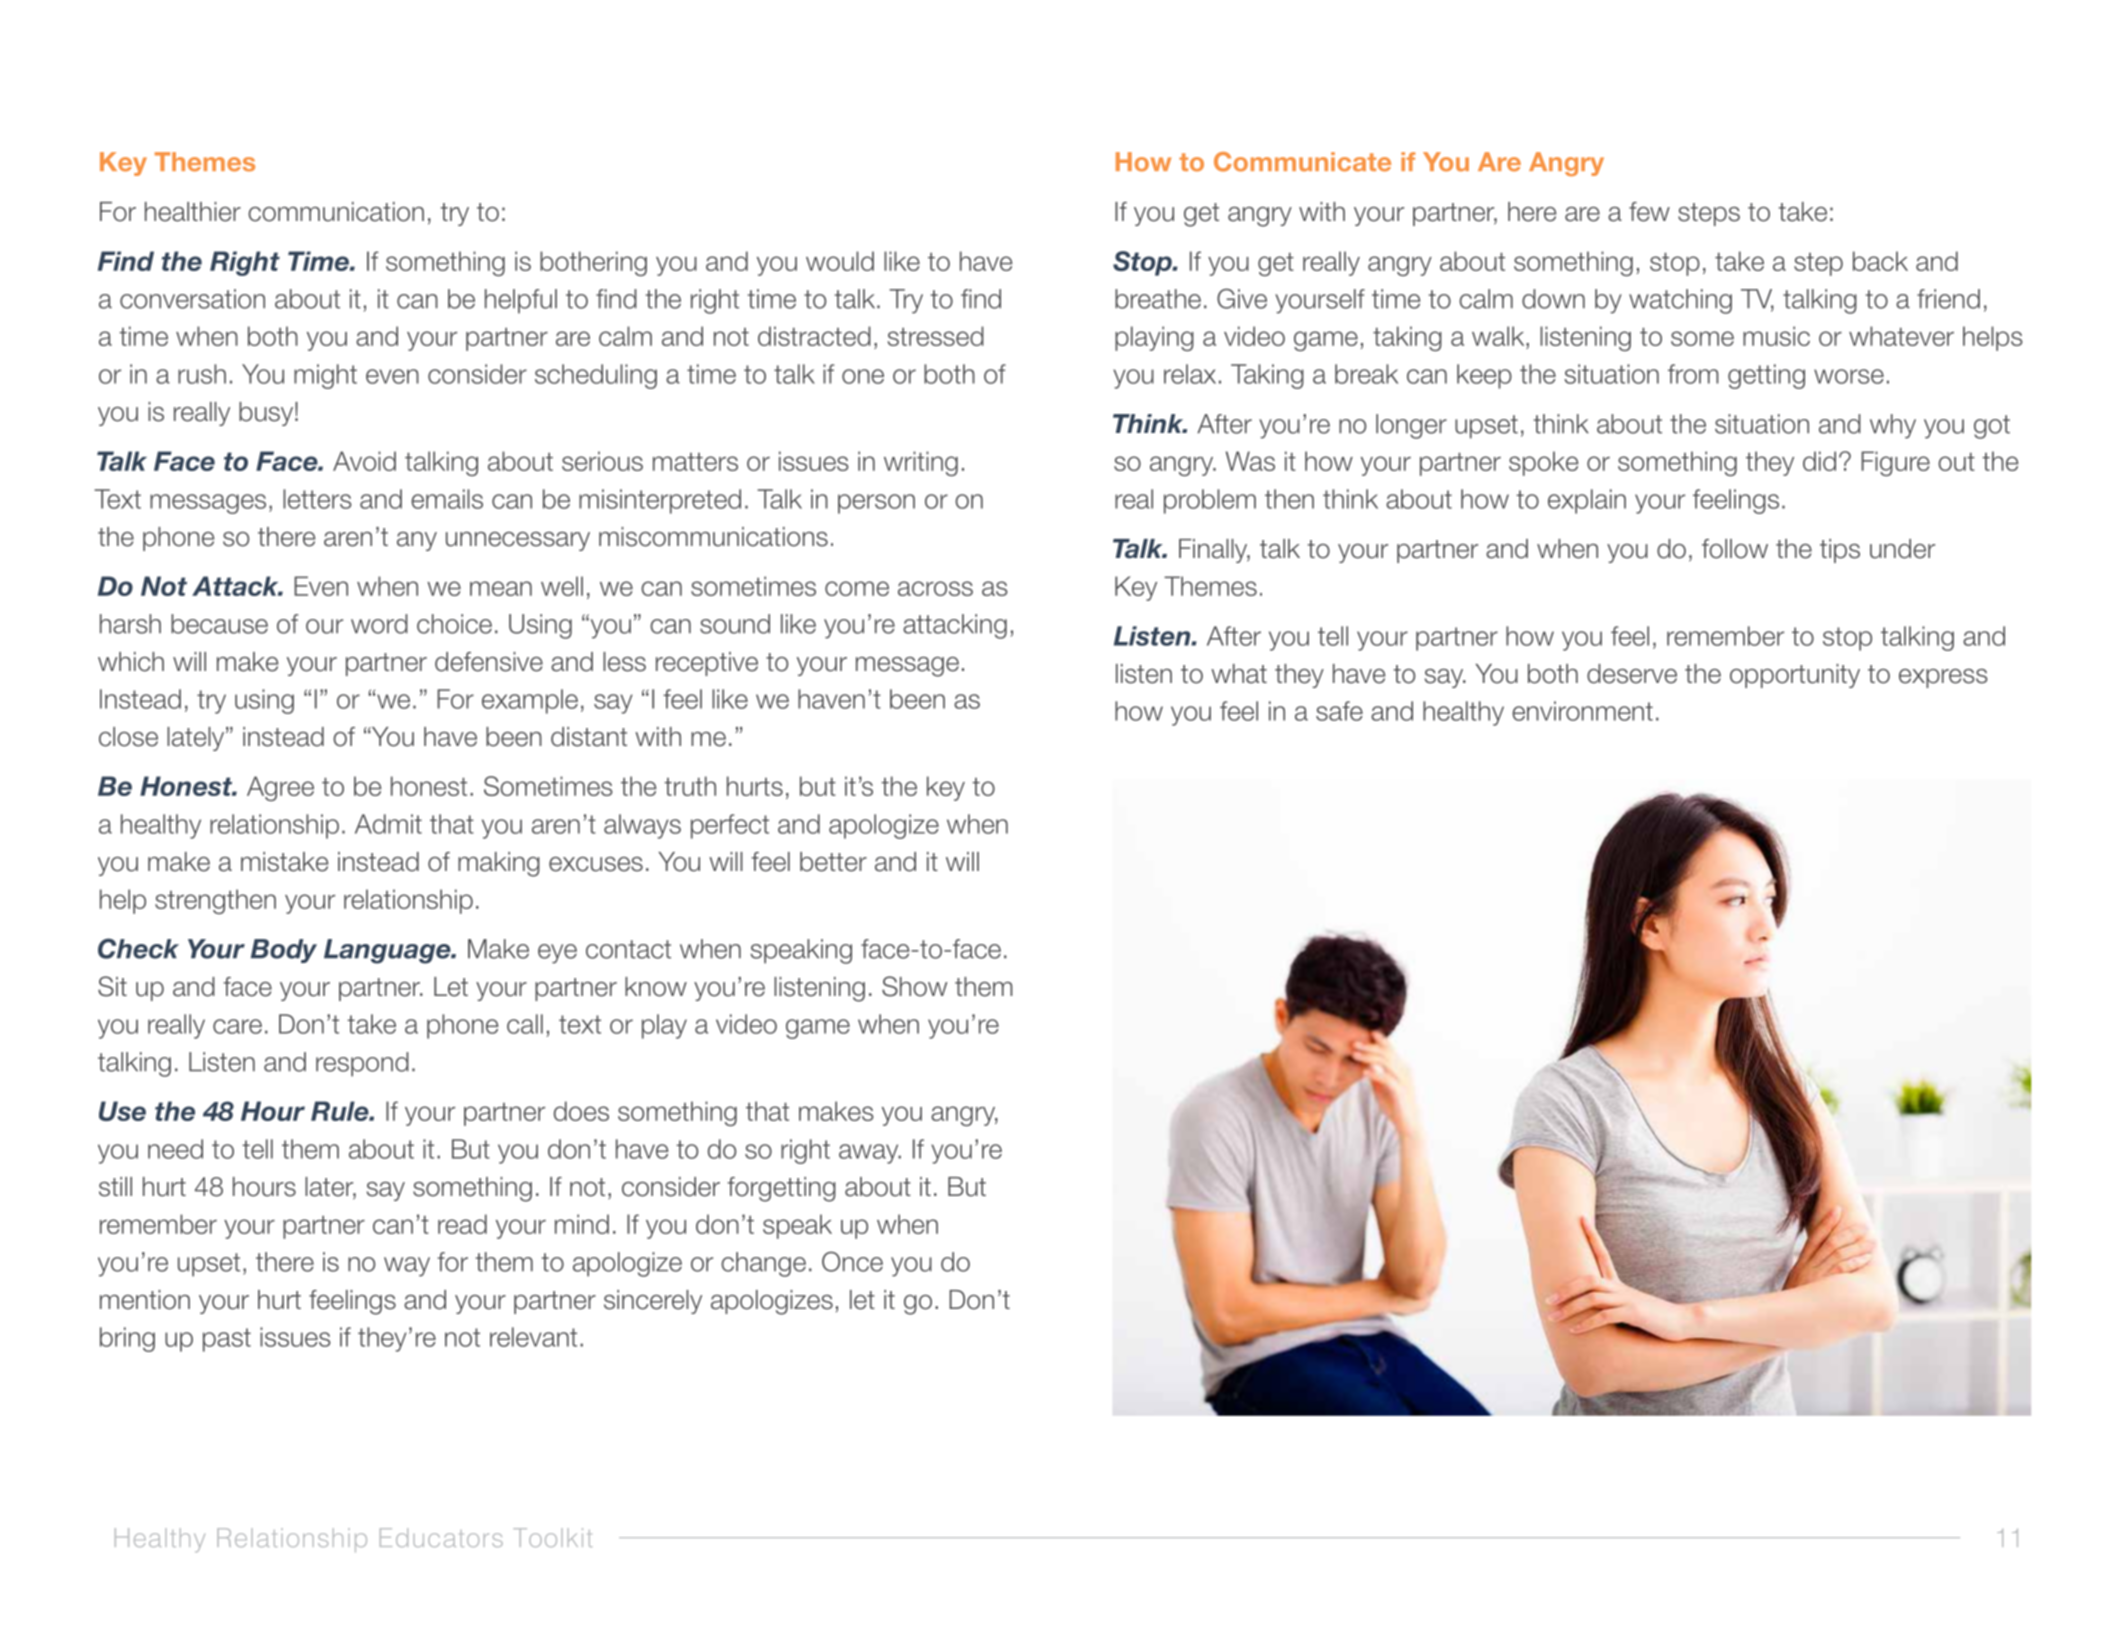 This screenshot has height=1644, width=2128. I want to click on environment, so click(1582, 711).
